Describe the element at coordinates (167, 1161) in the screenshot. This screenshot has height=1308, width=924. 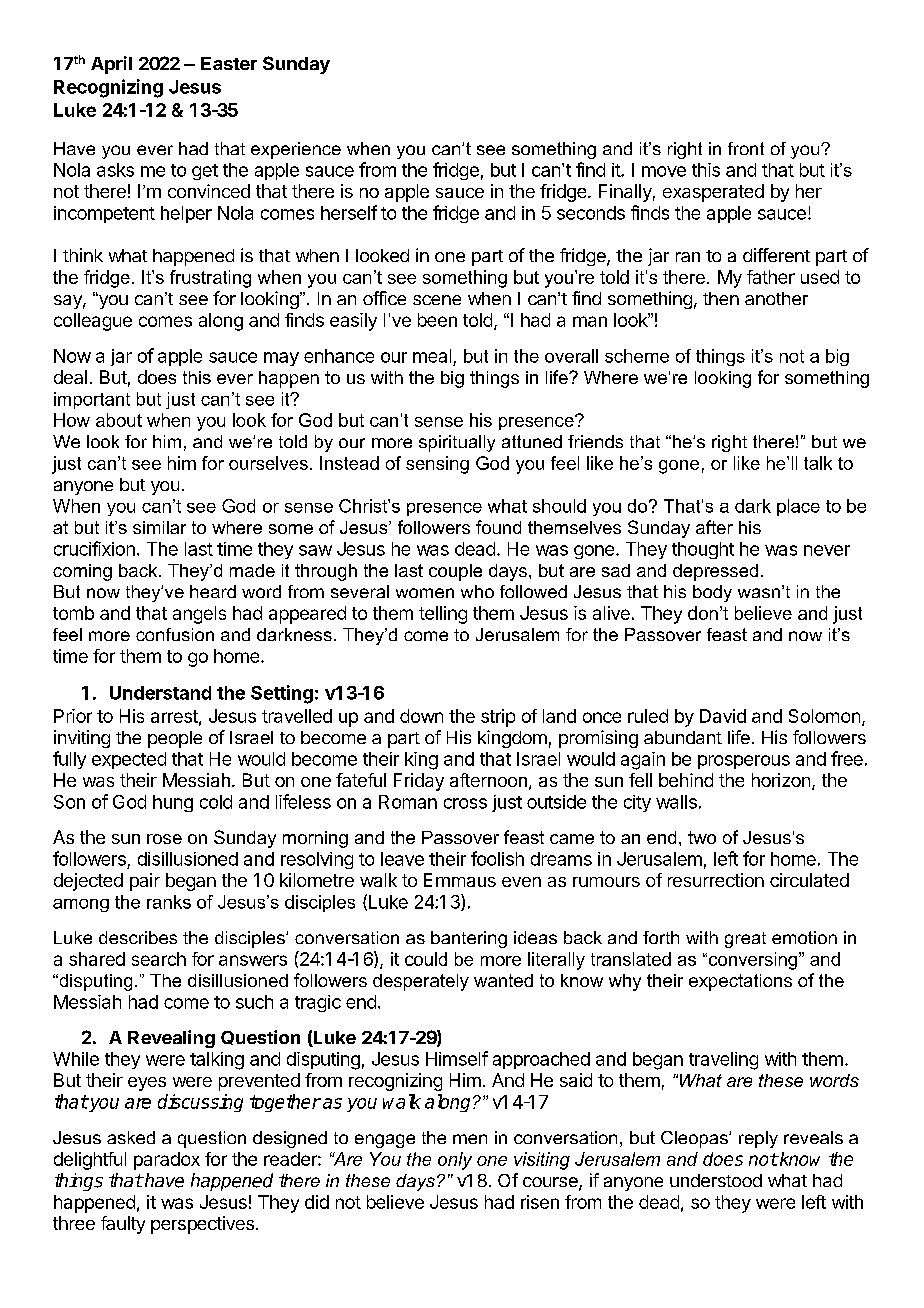
I see `paradox` at that location.
